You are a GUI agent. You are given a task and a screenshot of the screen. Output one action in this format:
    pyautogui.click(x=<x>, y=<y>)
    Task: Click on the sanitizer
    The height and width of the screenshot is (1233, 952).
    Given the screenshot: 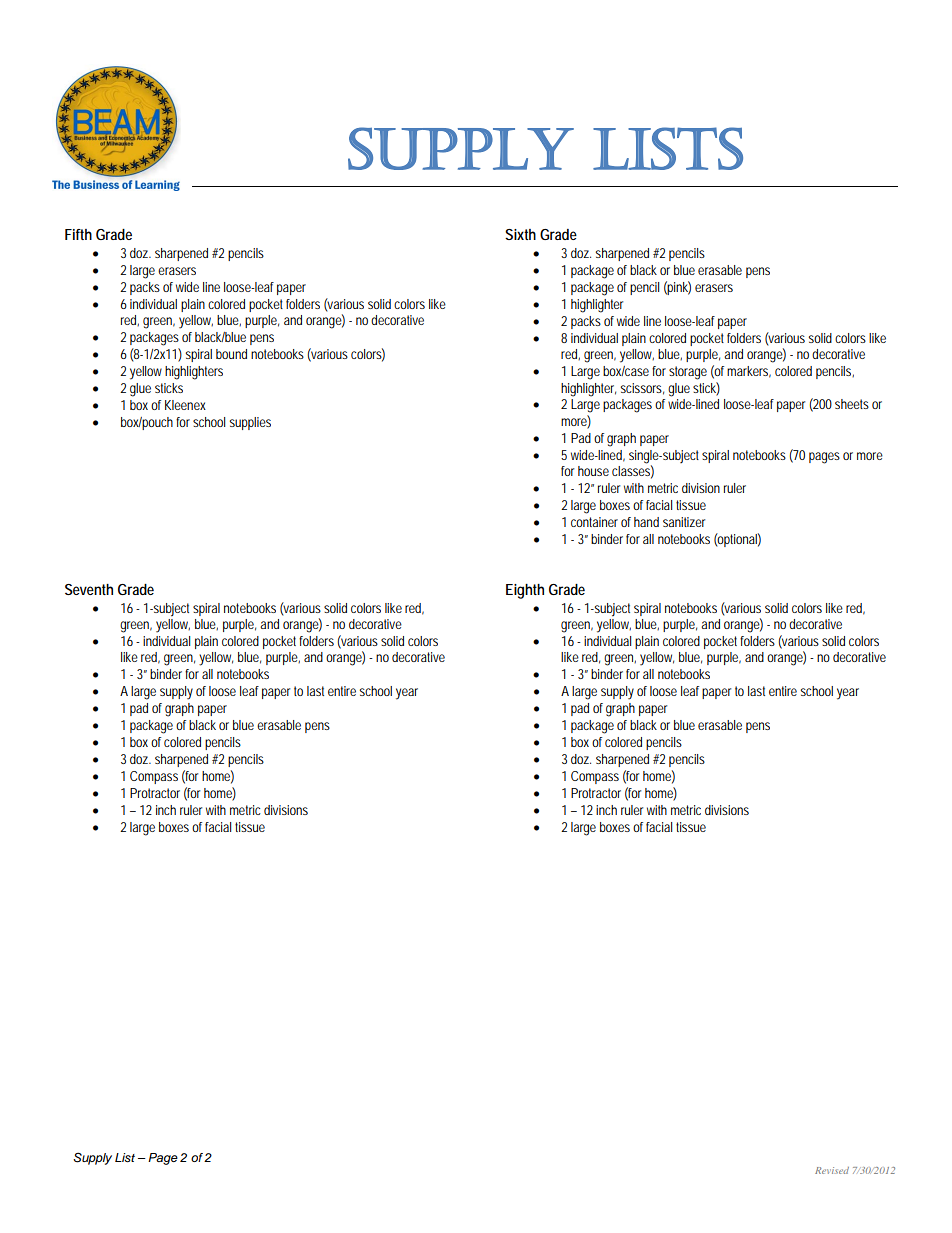 What is the action you would take?
    pyautogui.click(x=684, y=522)
